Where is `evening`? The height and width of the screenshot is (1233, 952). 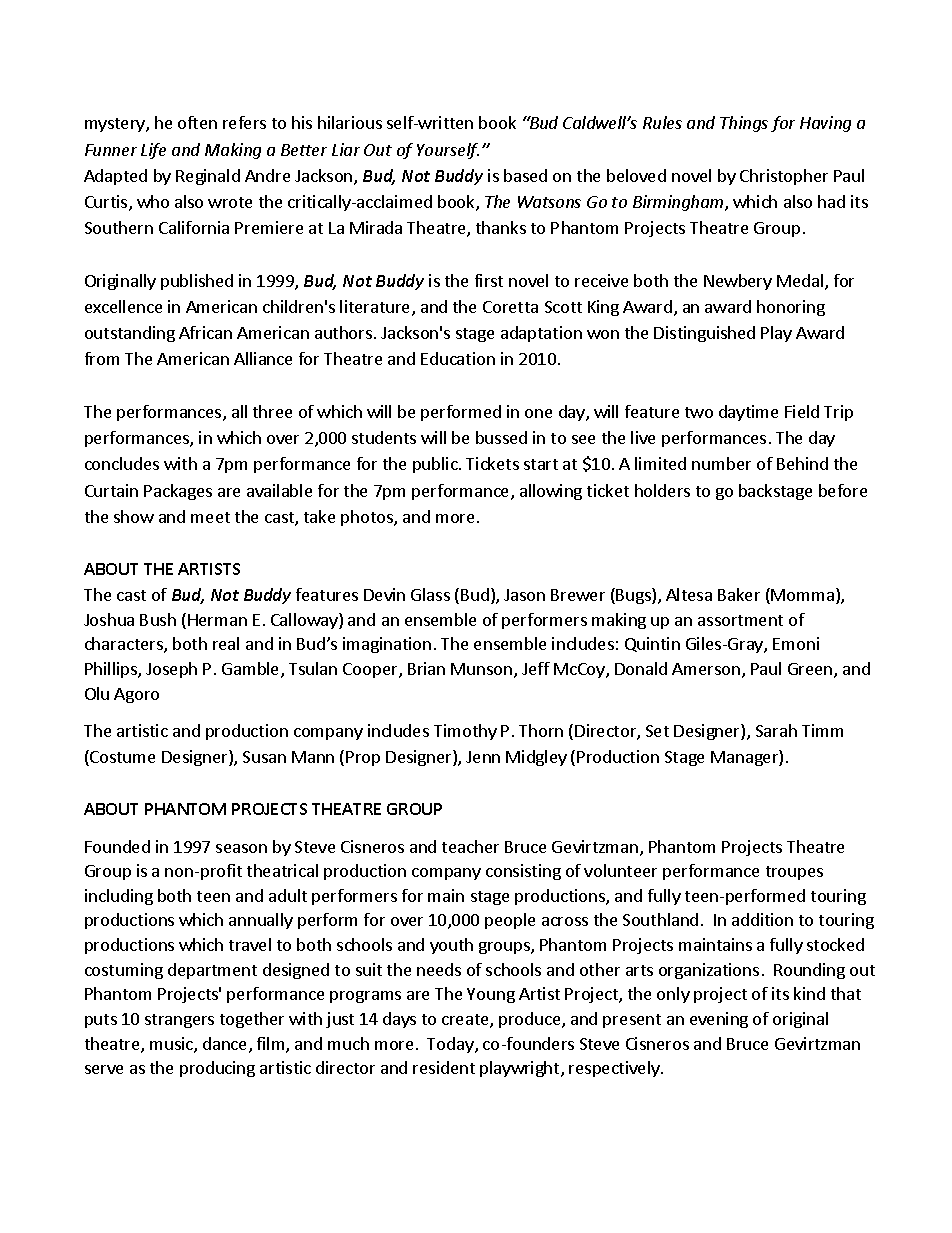
evening is located at coordinates (719, 1020).
